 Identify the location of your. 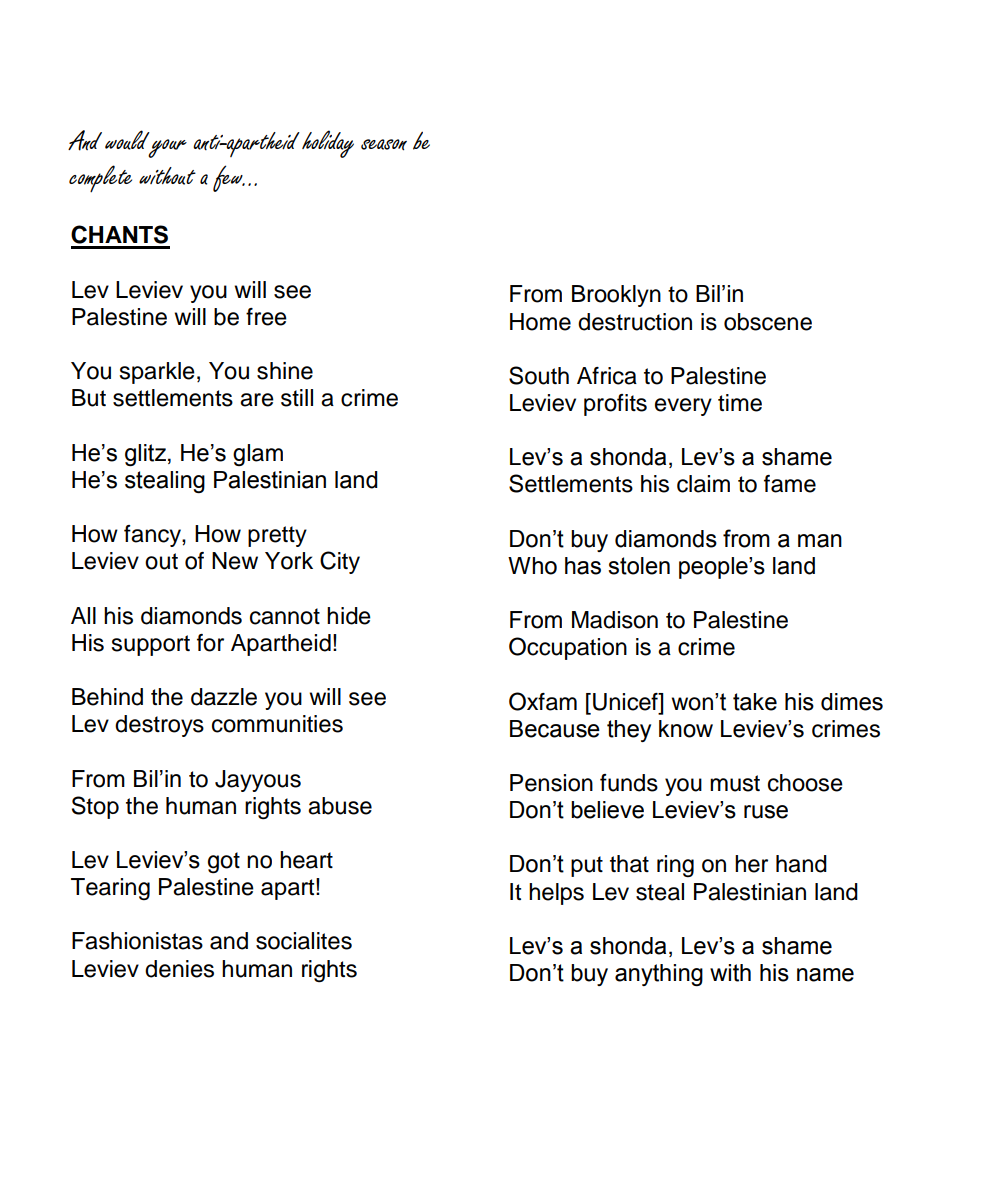
(167, 148).
